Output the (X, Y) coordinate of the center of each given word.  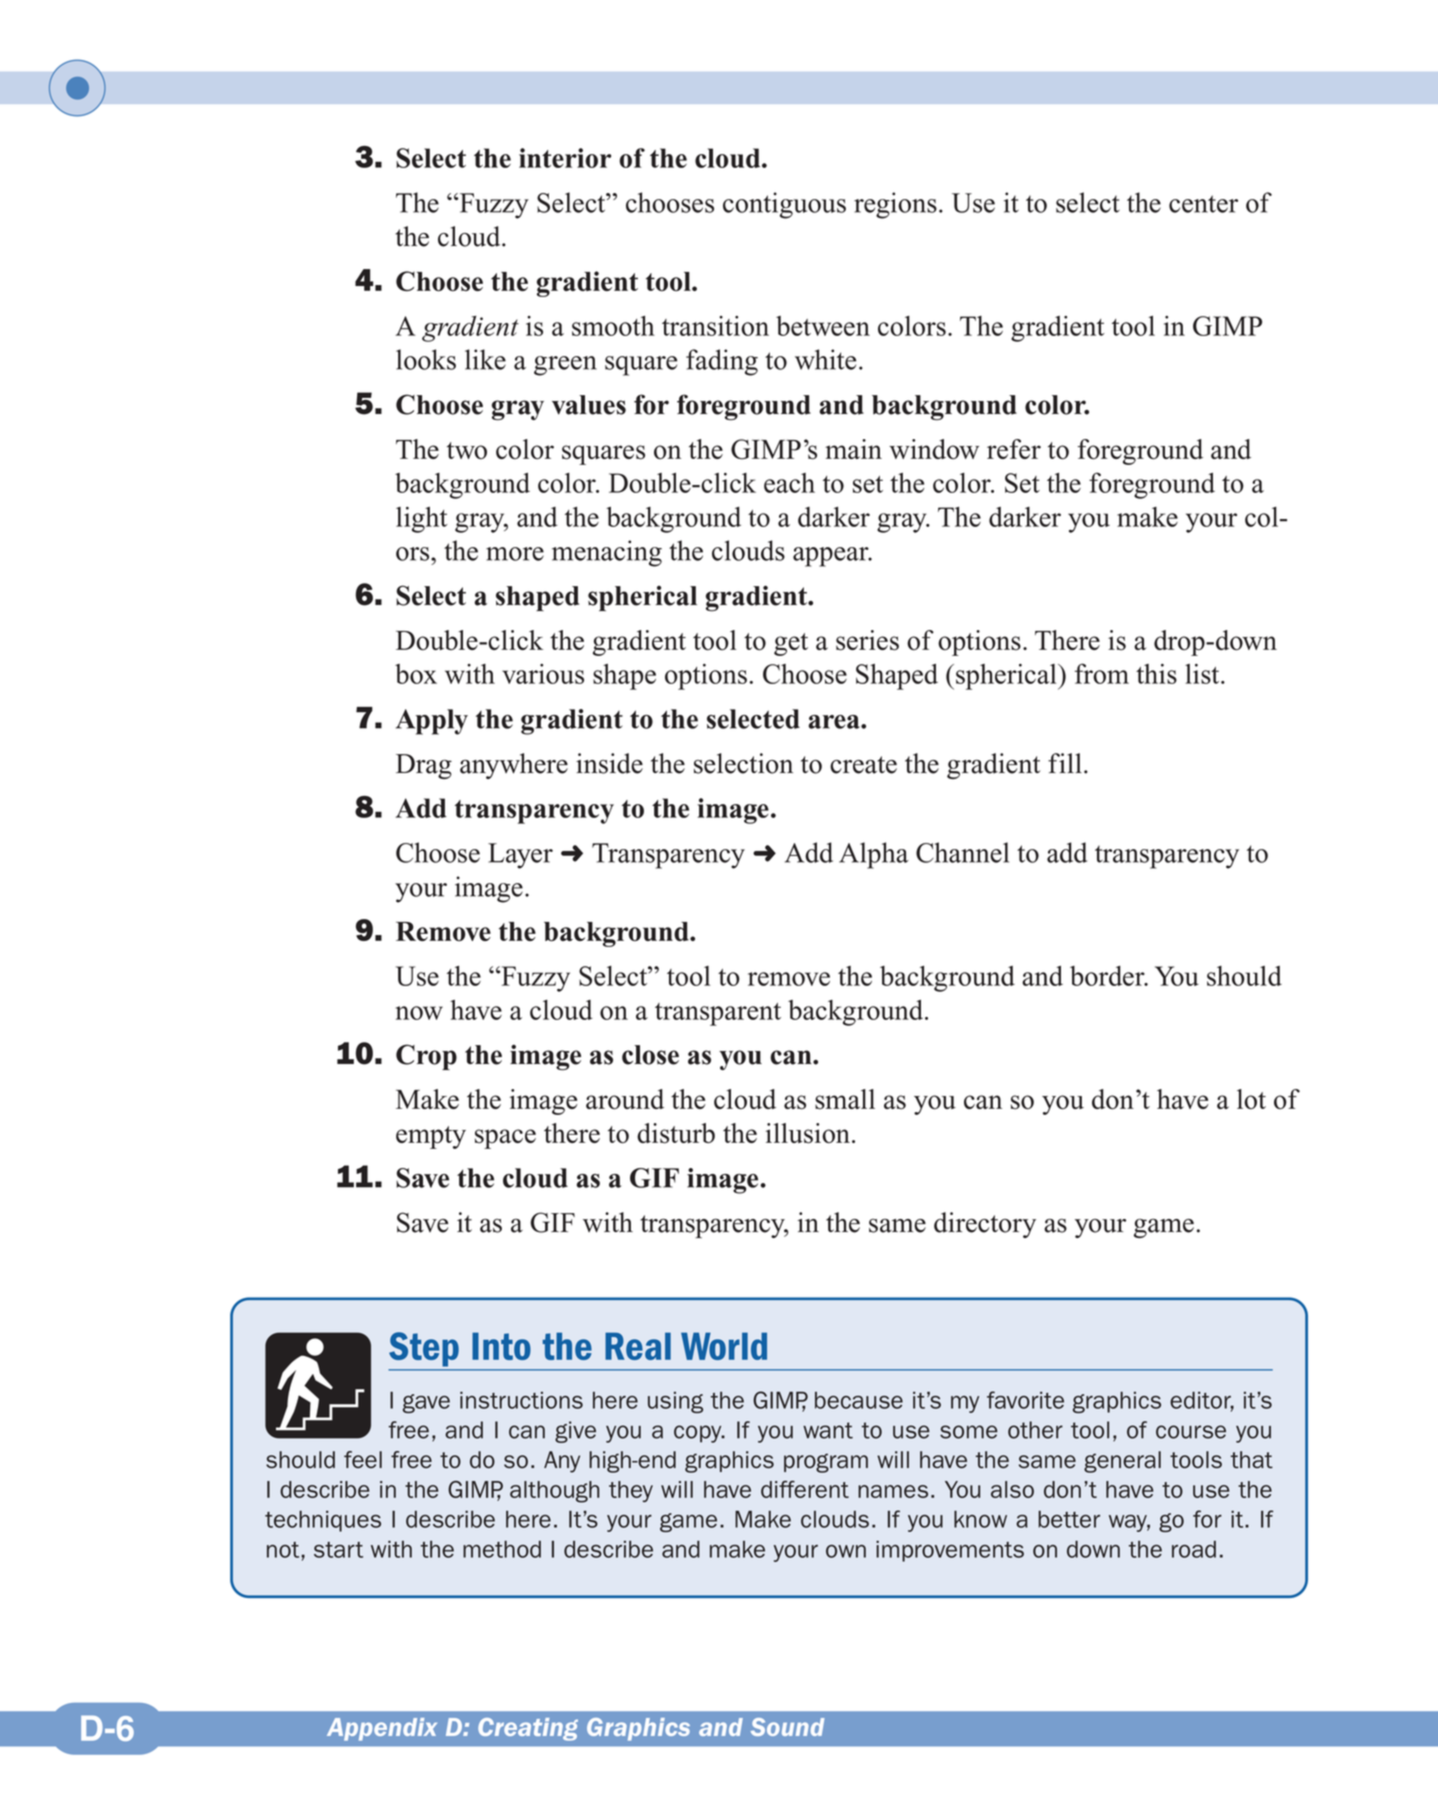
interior (565, 158)
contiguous (784, 205)
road (1194, 1549)
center (1203, 204)
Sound (788, 1727)
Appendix (382, 1729)
